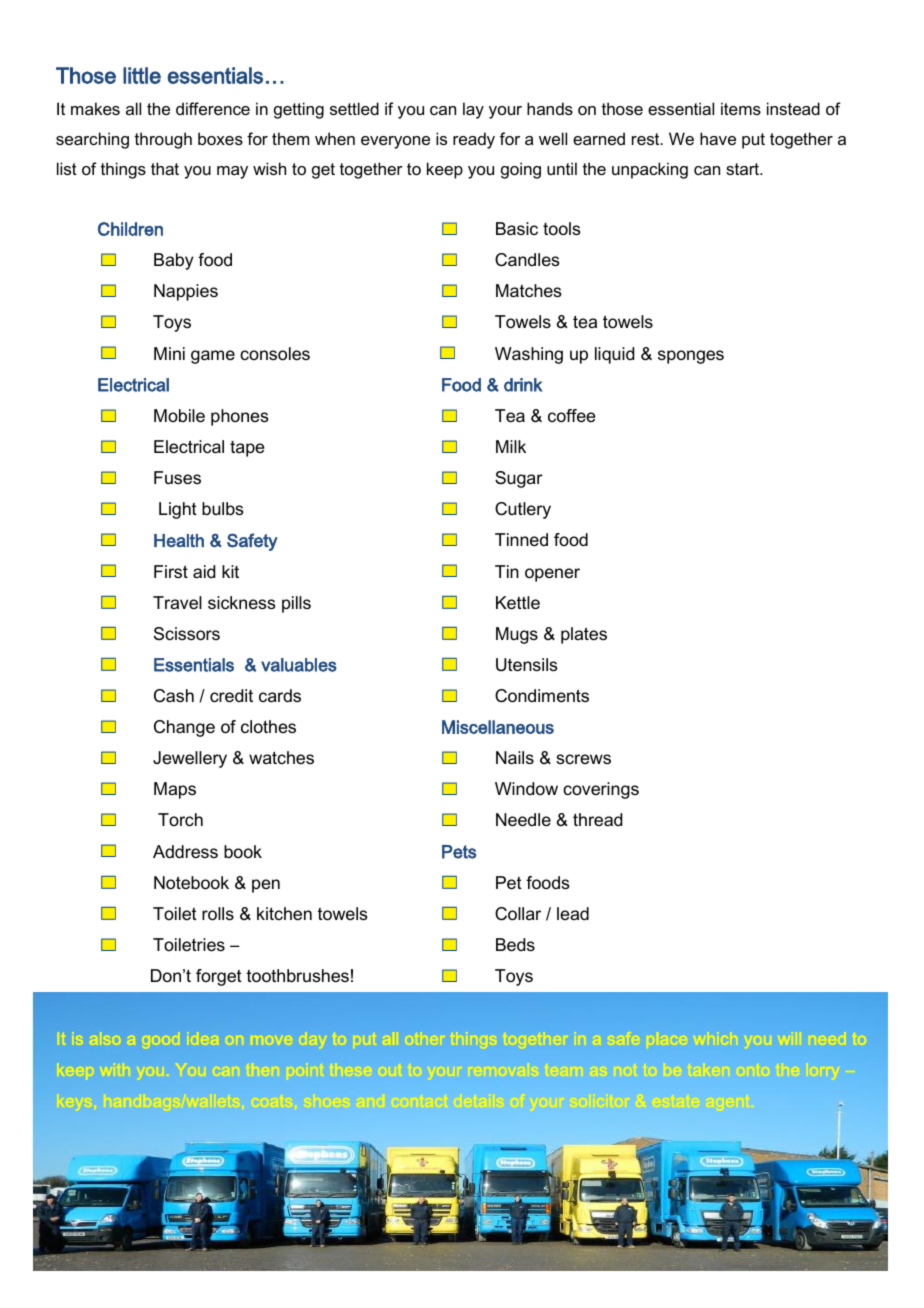 The image size is (924, 1308). Describe the element at coordinates (142, 75) in the page. I see `little` at that location.
